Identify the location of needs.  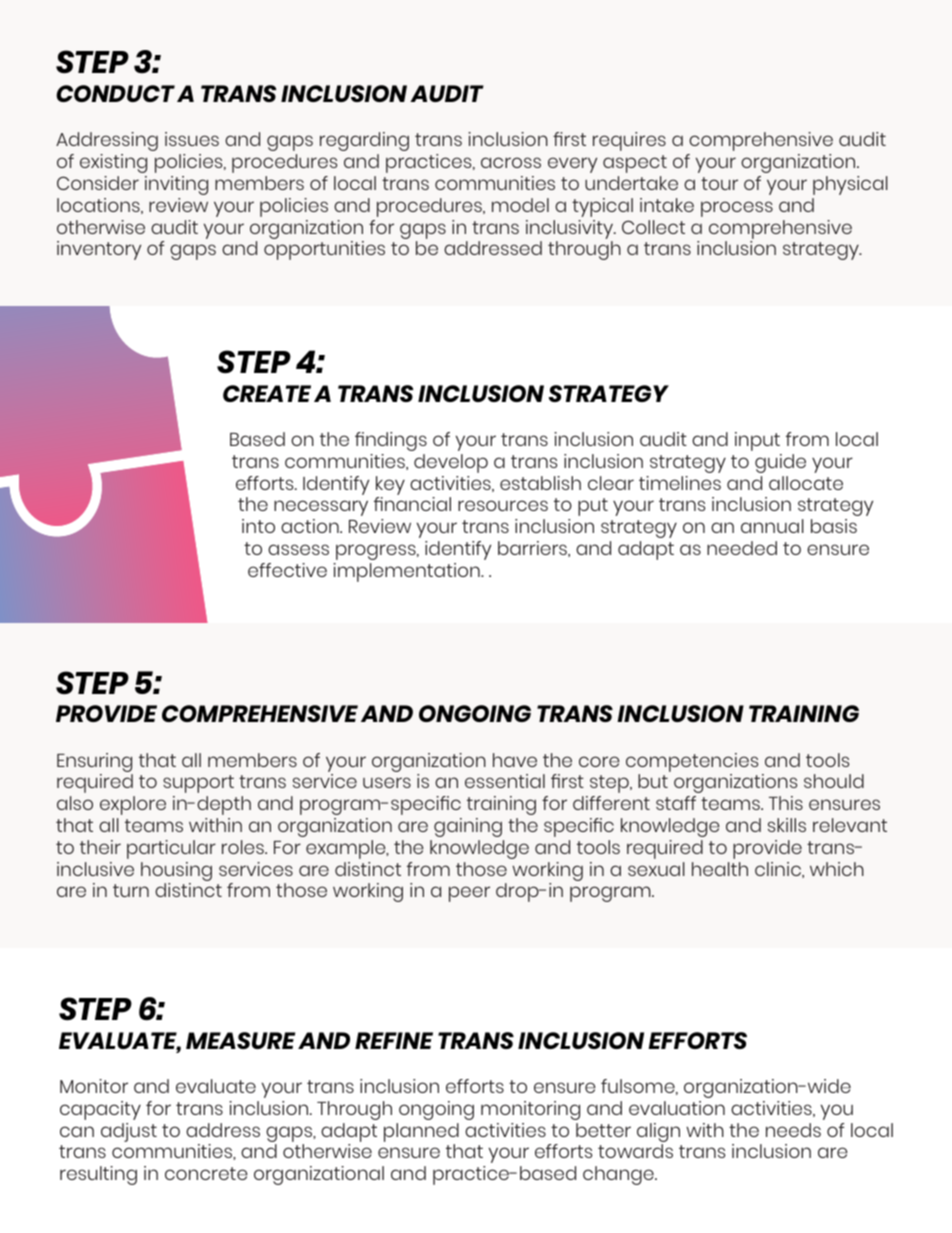
(793, 1130).
